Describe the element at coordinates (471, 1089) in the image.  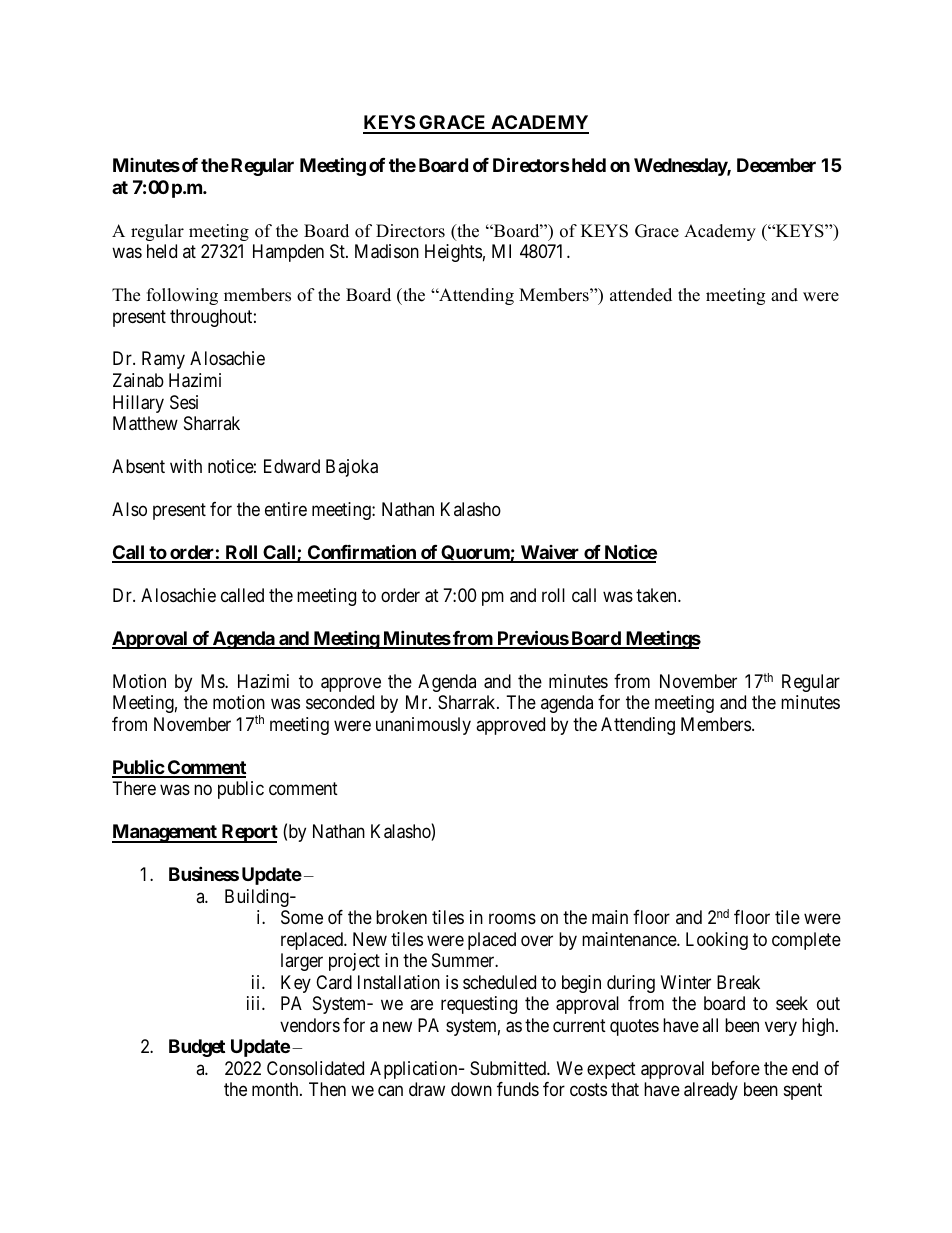
I see `down` at that location.
